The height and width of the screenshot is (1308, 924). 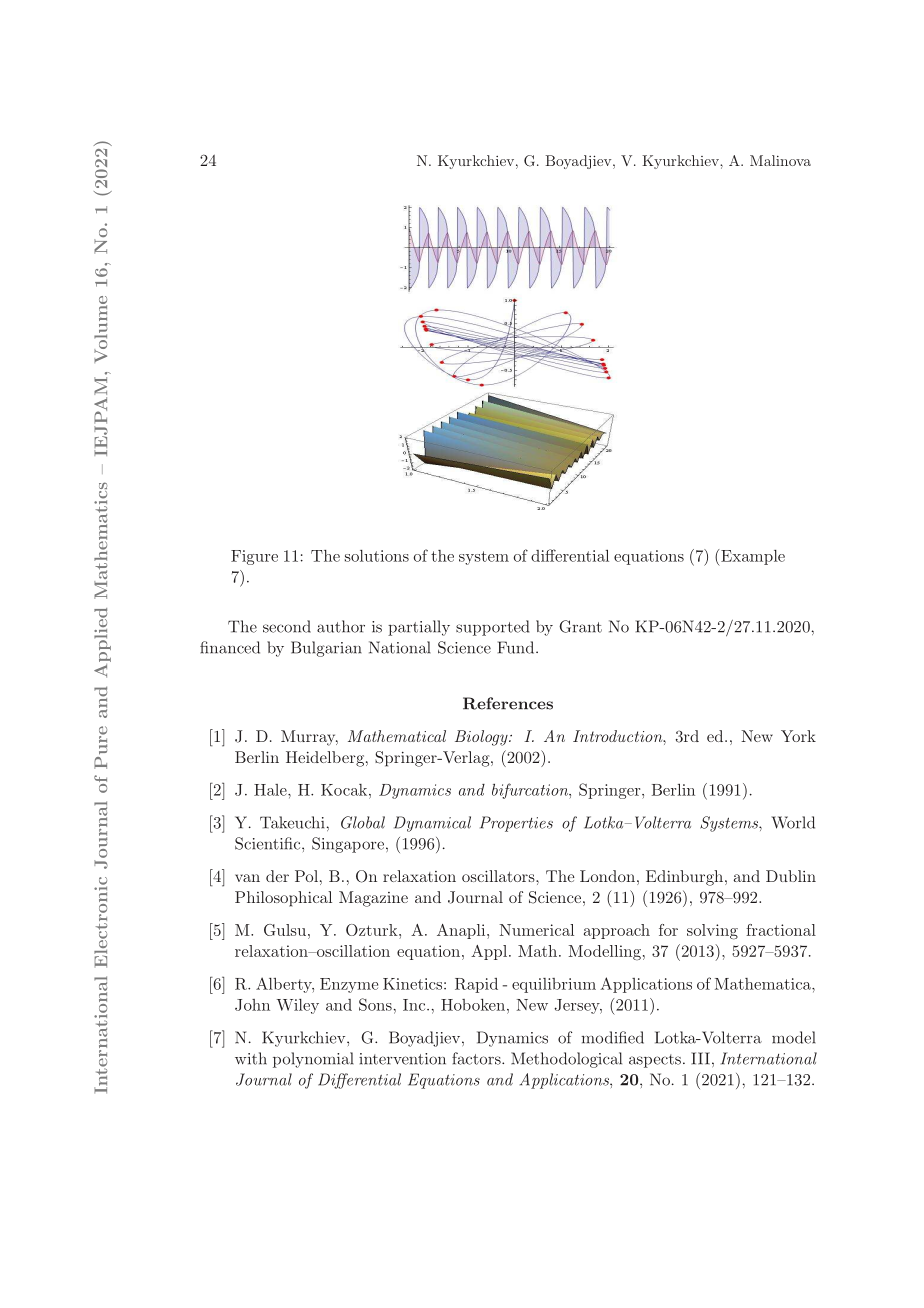 What do you see at coordinates (492, 628) in the screenshot?
I see `supported` at bounding box center [492, 628].
